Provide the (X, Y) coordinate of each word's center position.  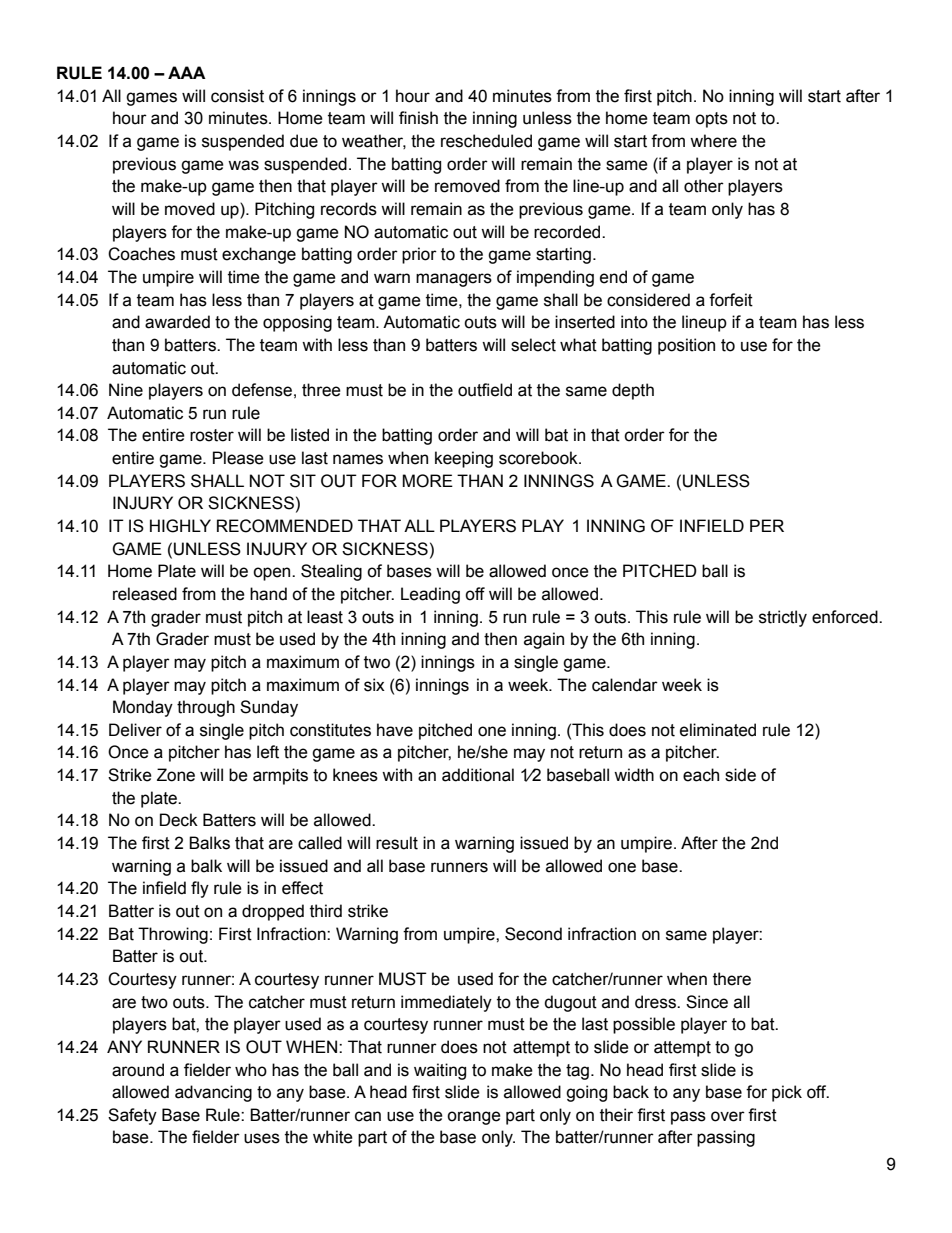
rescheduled (486, 141)
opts (711, 120)
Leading (430, 595)
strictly (783, 618)
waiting (440, 1071)
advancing (213, 1093)
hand (268, 594)
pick (787, 1093)
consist (237, 96)
